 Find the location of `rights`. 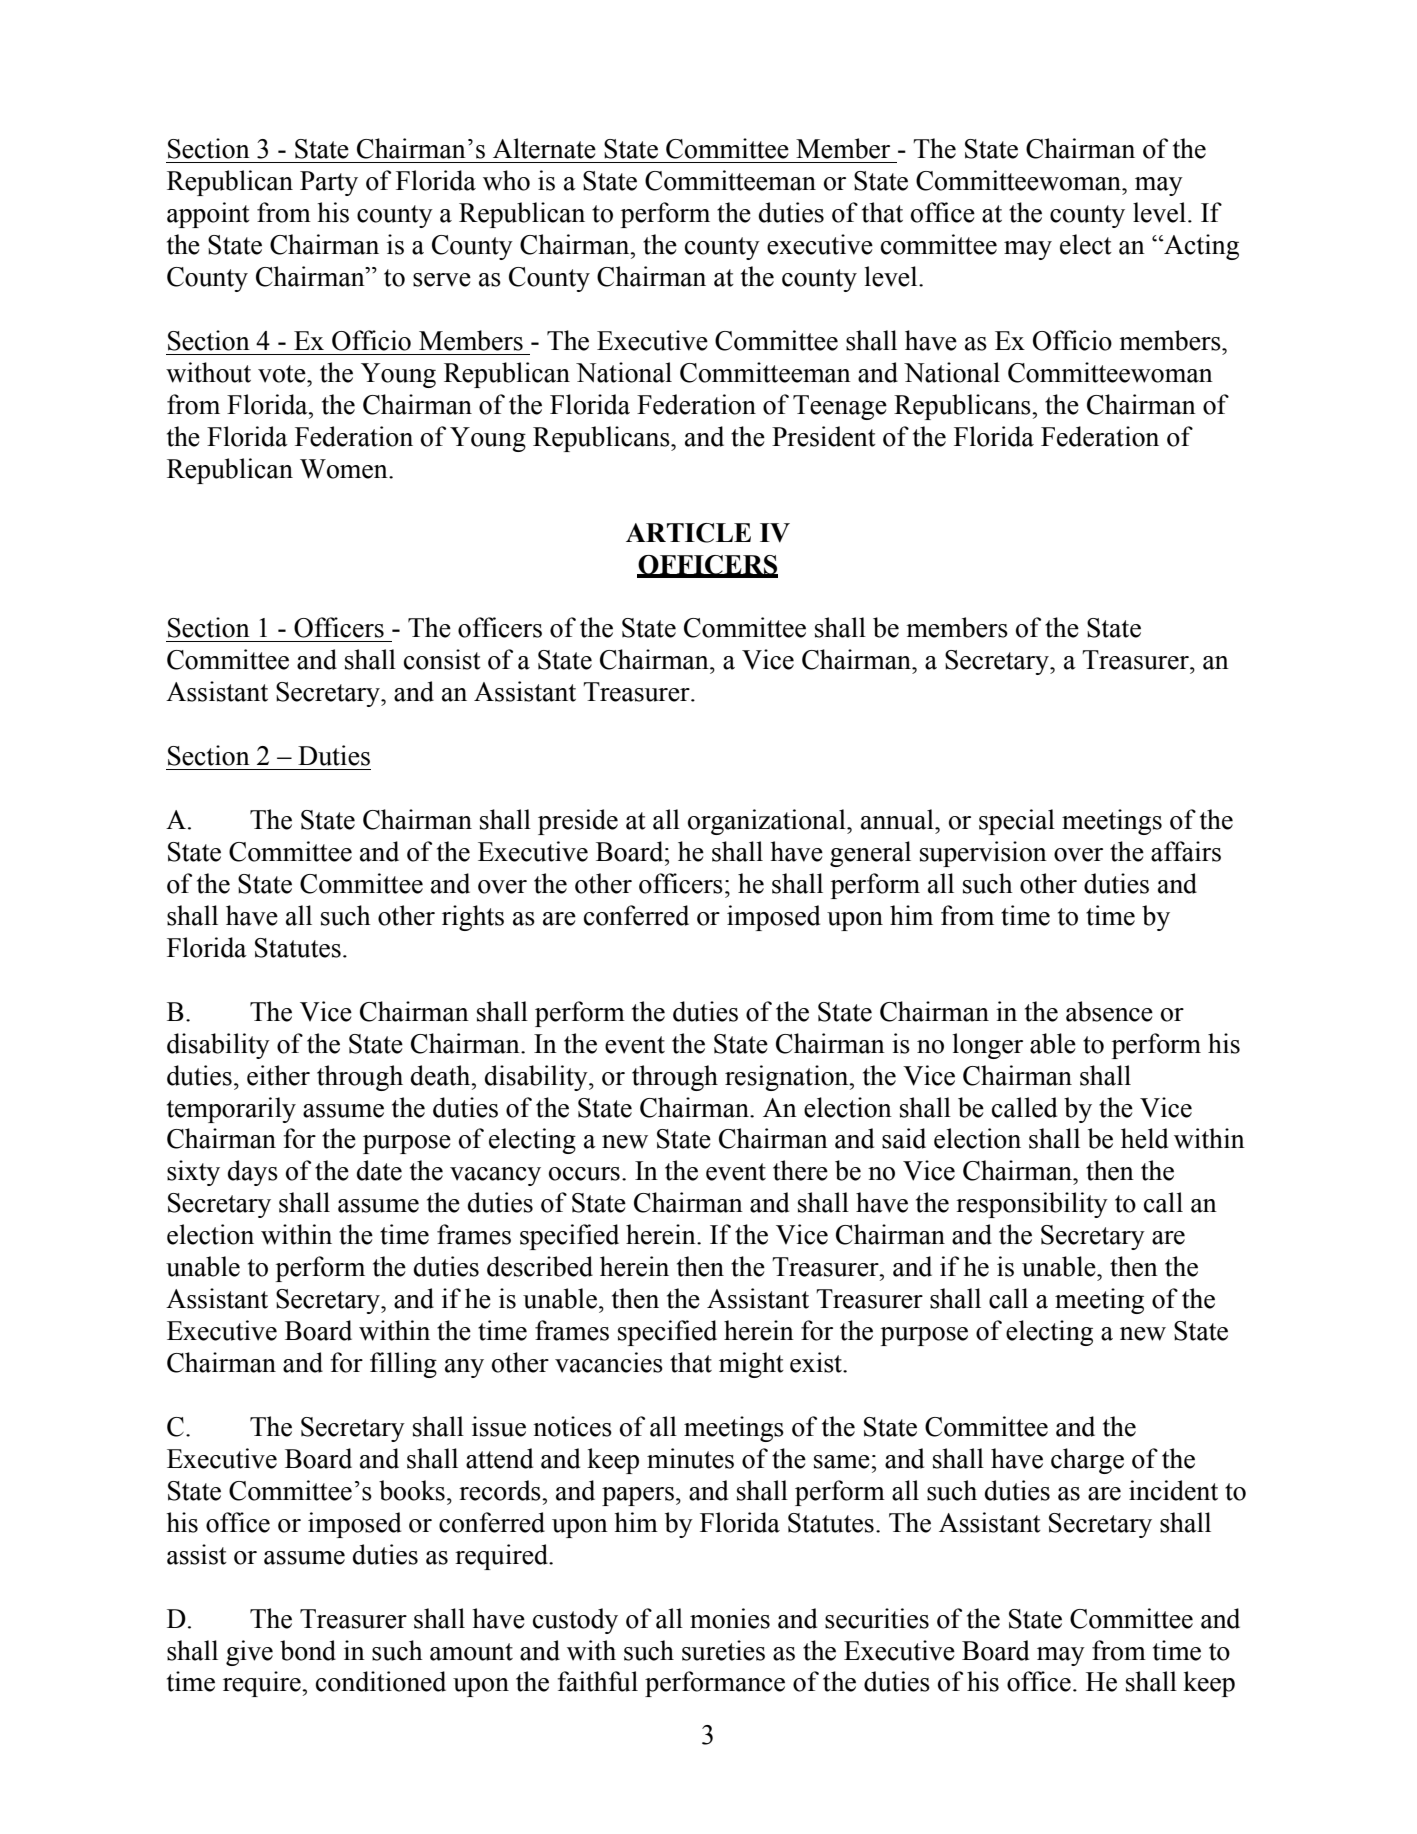

rights is located at coordinates (473, 918).
